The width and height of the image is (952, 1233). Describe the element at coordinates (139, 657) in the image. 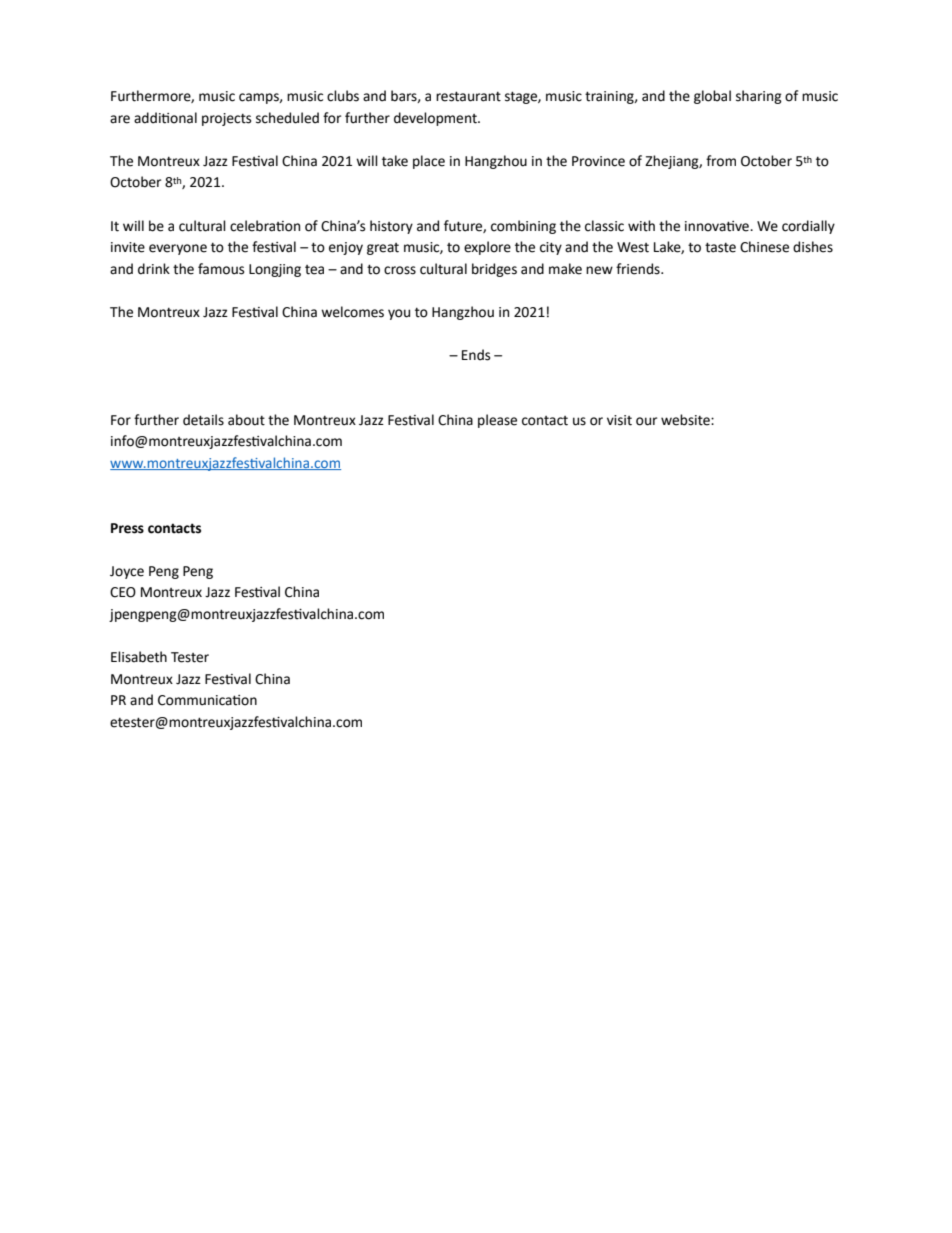

I see `Elisabeth` at that location.
